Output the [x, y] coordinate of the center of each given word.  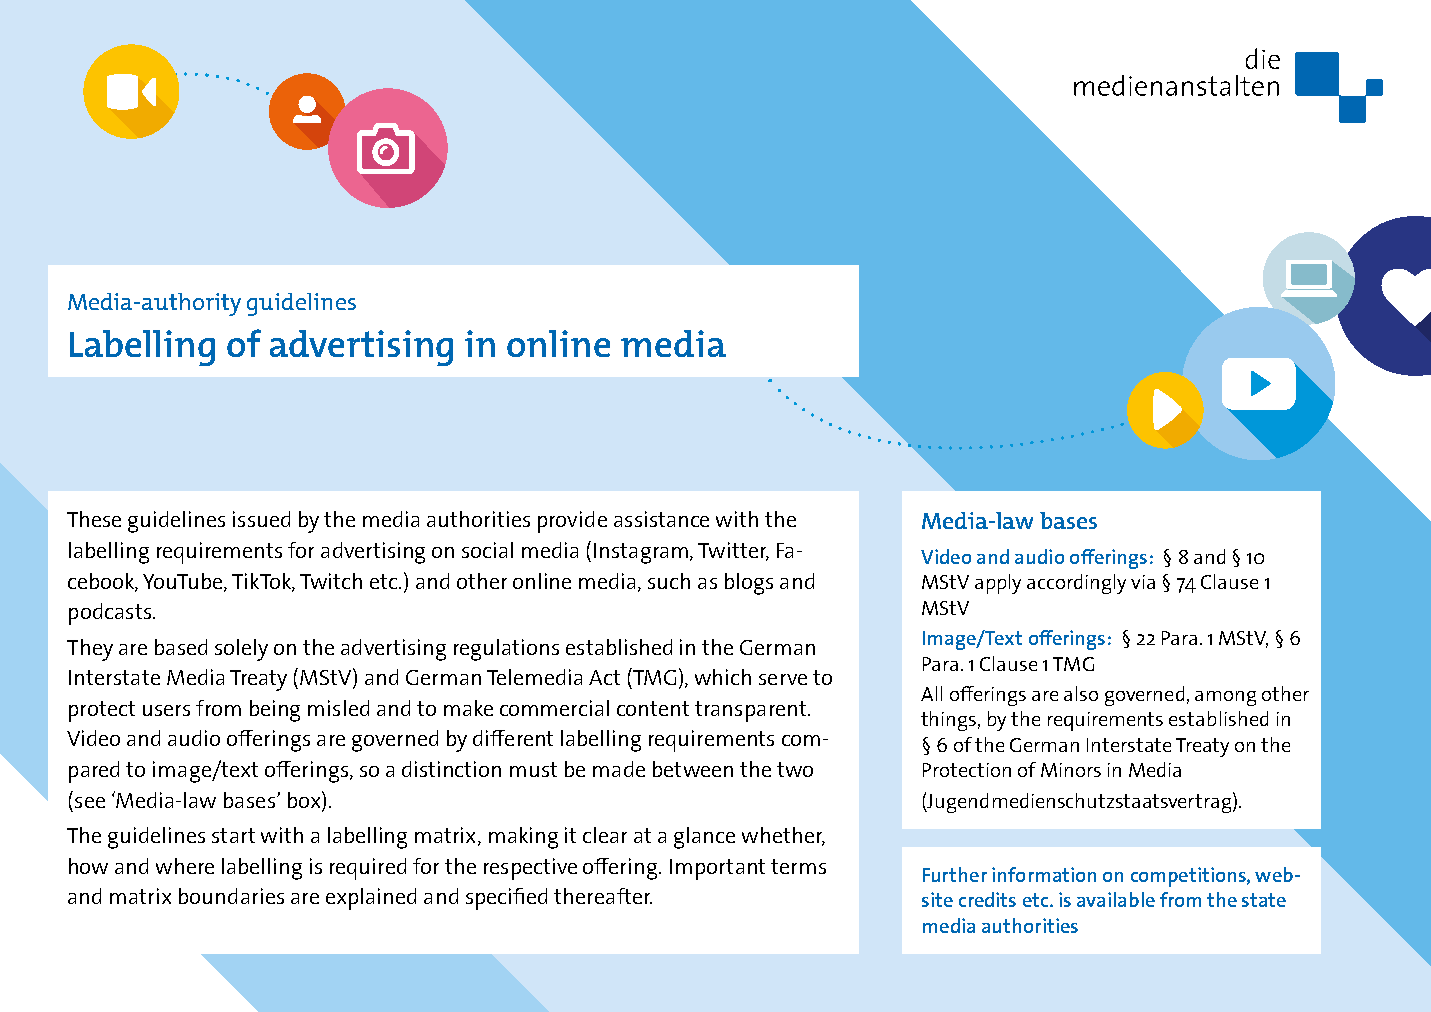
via [1143, 582]
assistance [661, 519]
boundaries [231, 896]
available [1116, 899]
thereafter [603, 896]
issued [261, 519]
